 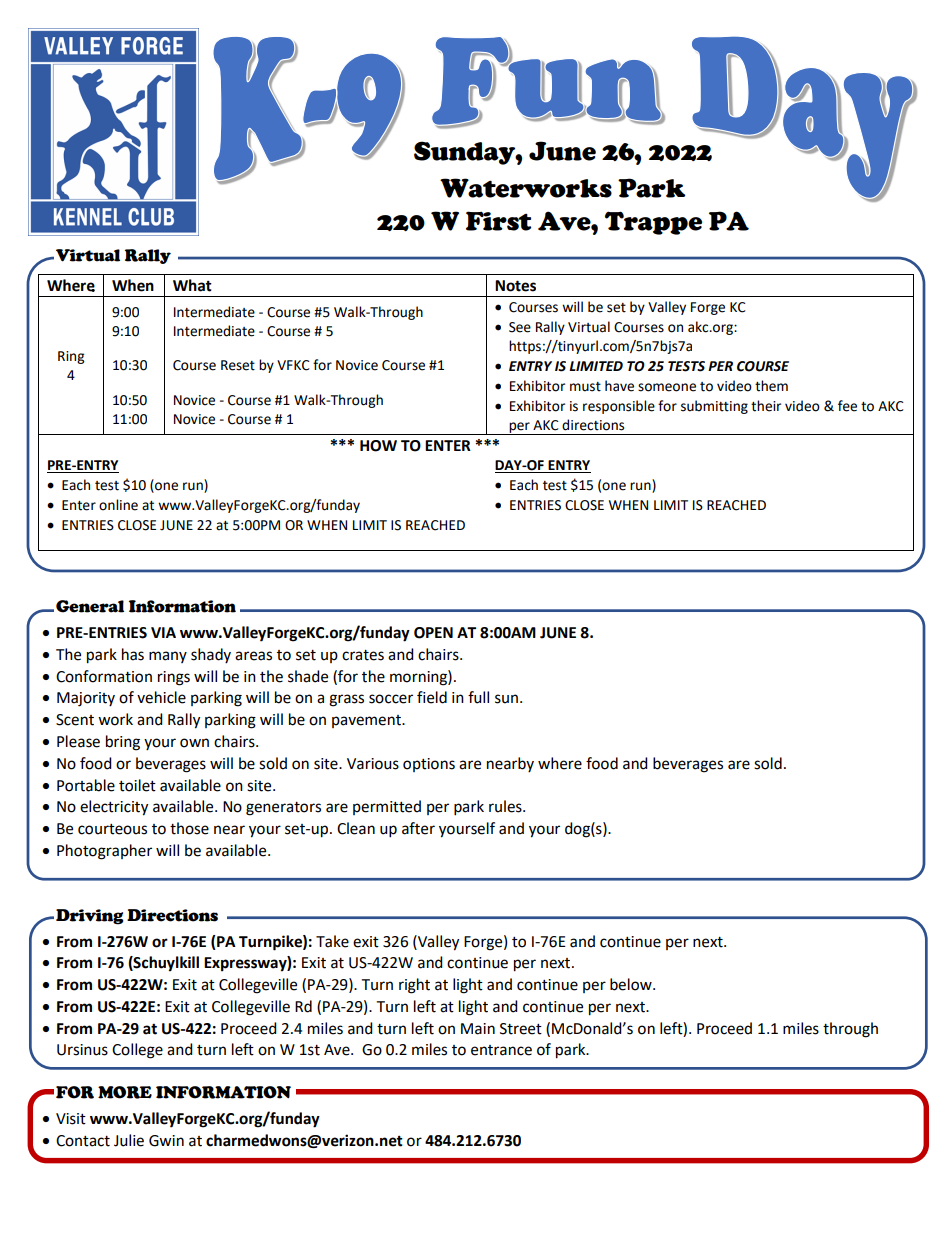 What do you see at coordinates (192, 285) in the screenshot?
I see `What` at bounding box center [192, 285].
